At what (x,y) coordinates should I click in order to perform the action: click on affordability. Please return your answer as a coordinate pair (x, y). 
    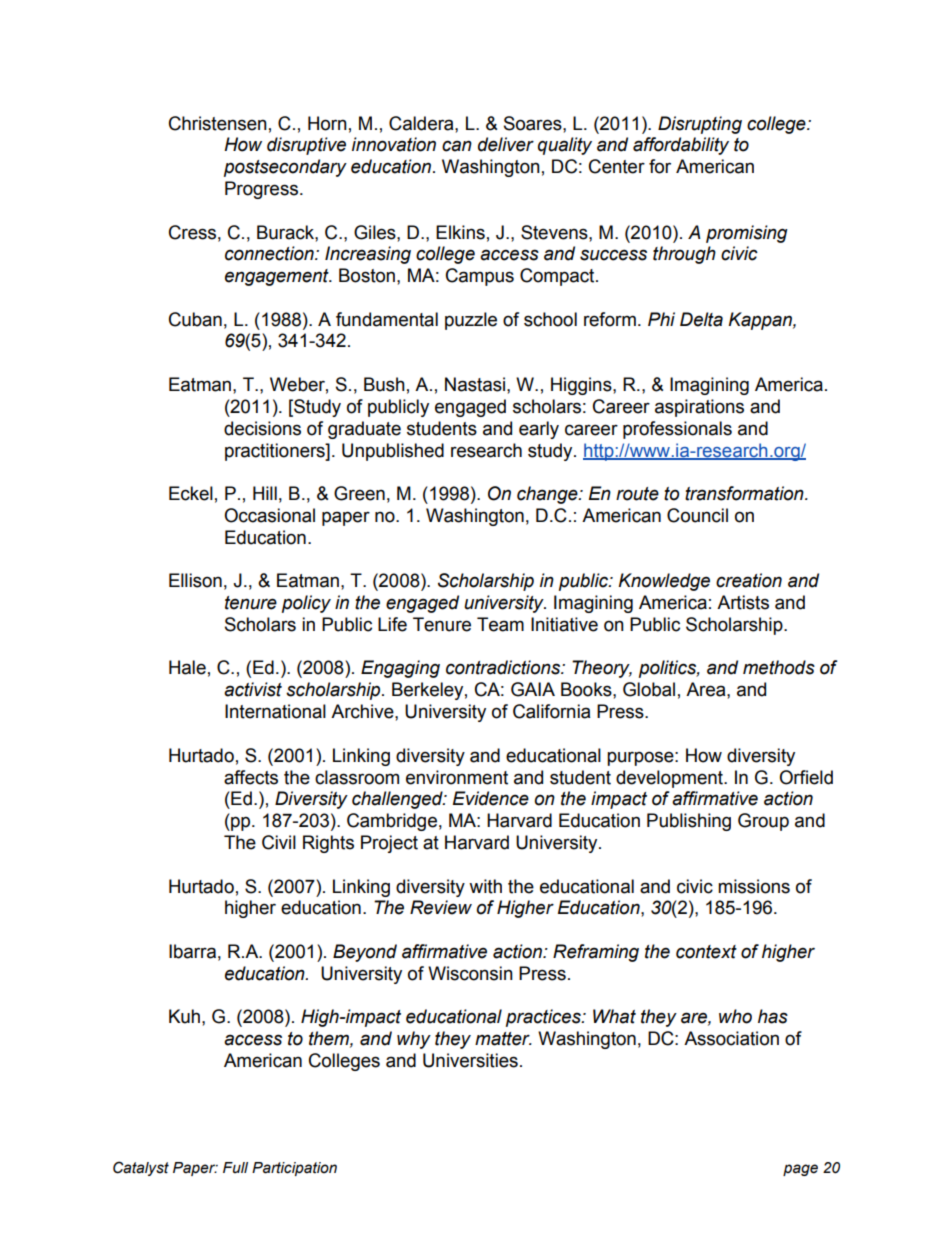
    Looking at the image, I should click on (681, 146).
